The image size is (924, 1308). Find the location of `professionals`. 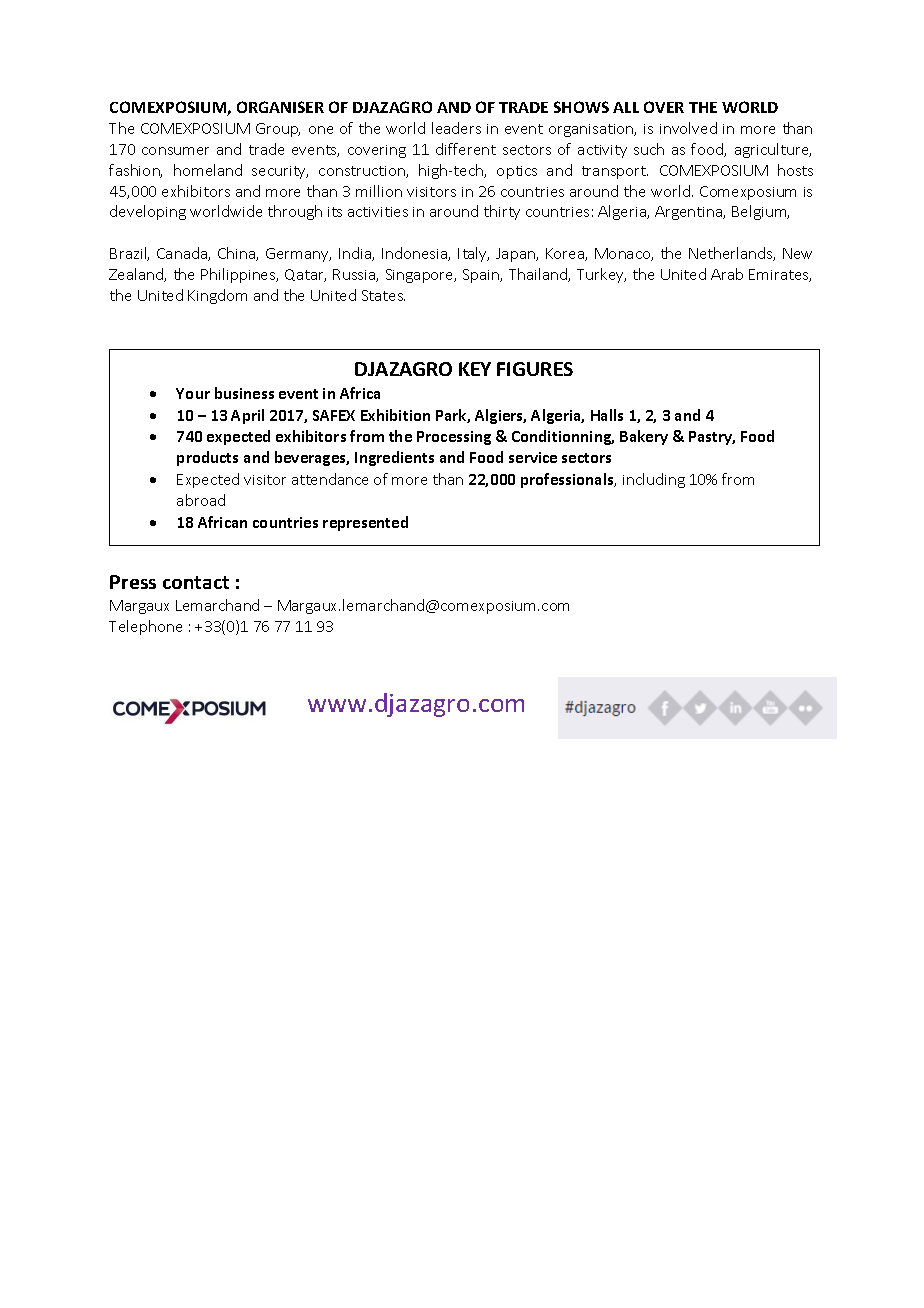

professionals is located at coordinates (568, 480).
